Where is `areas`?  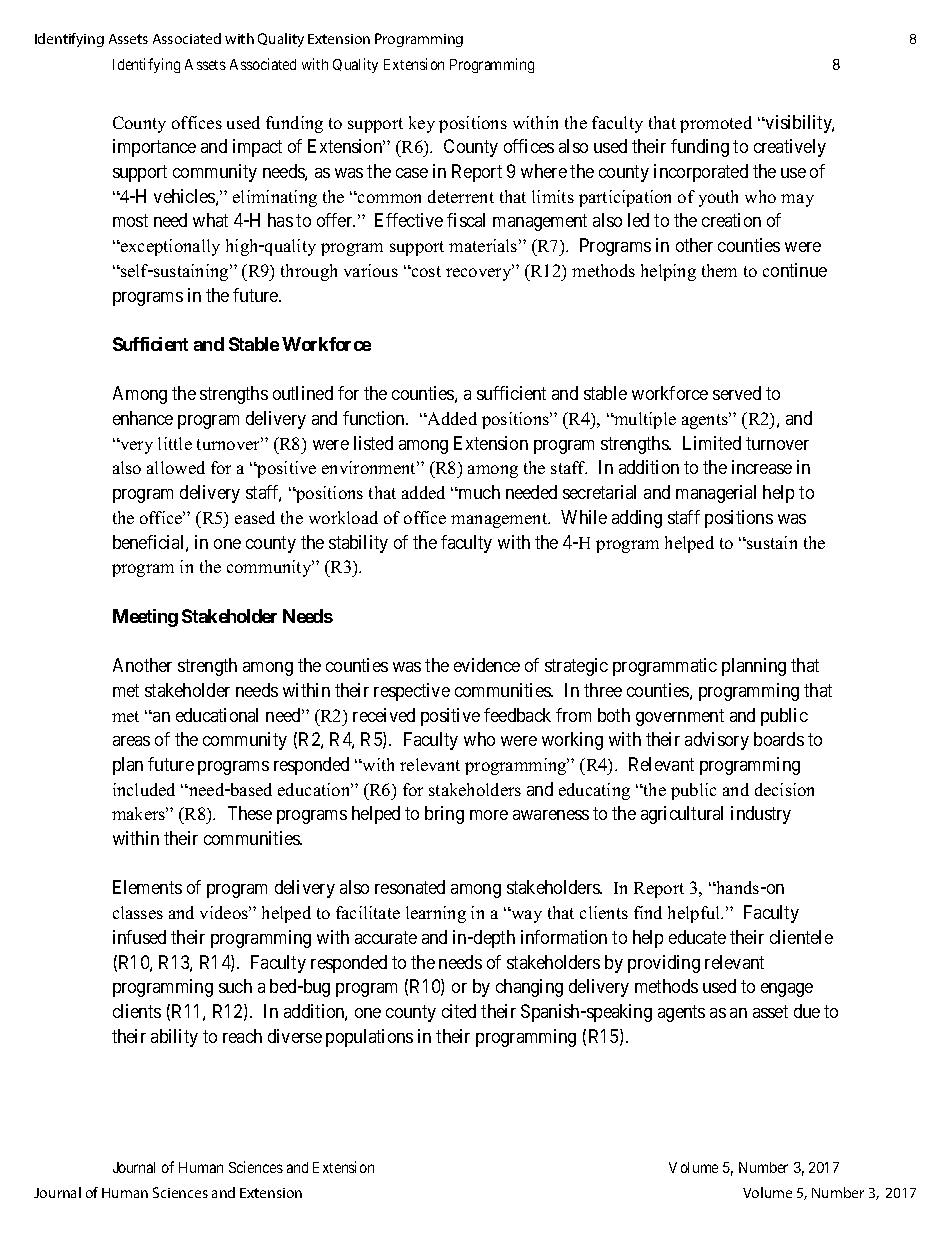 areas is located at coordinates (131, 741).
